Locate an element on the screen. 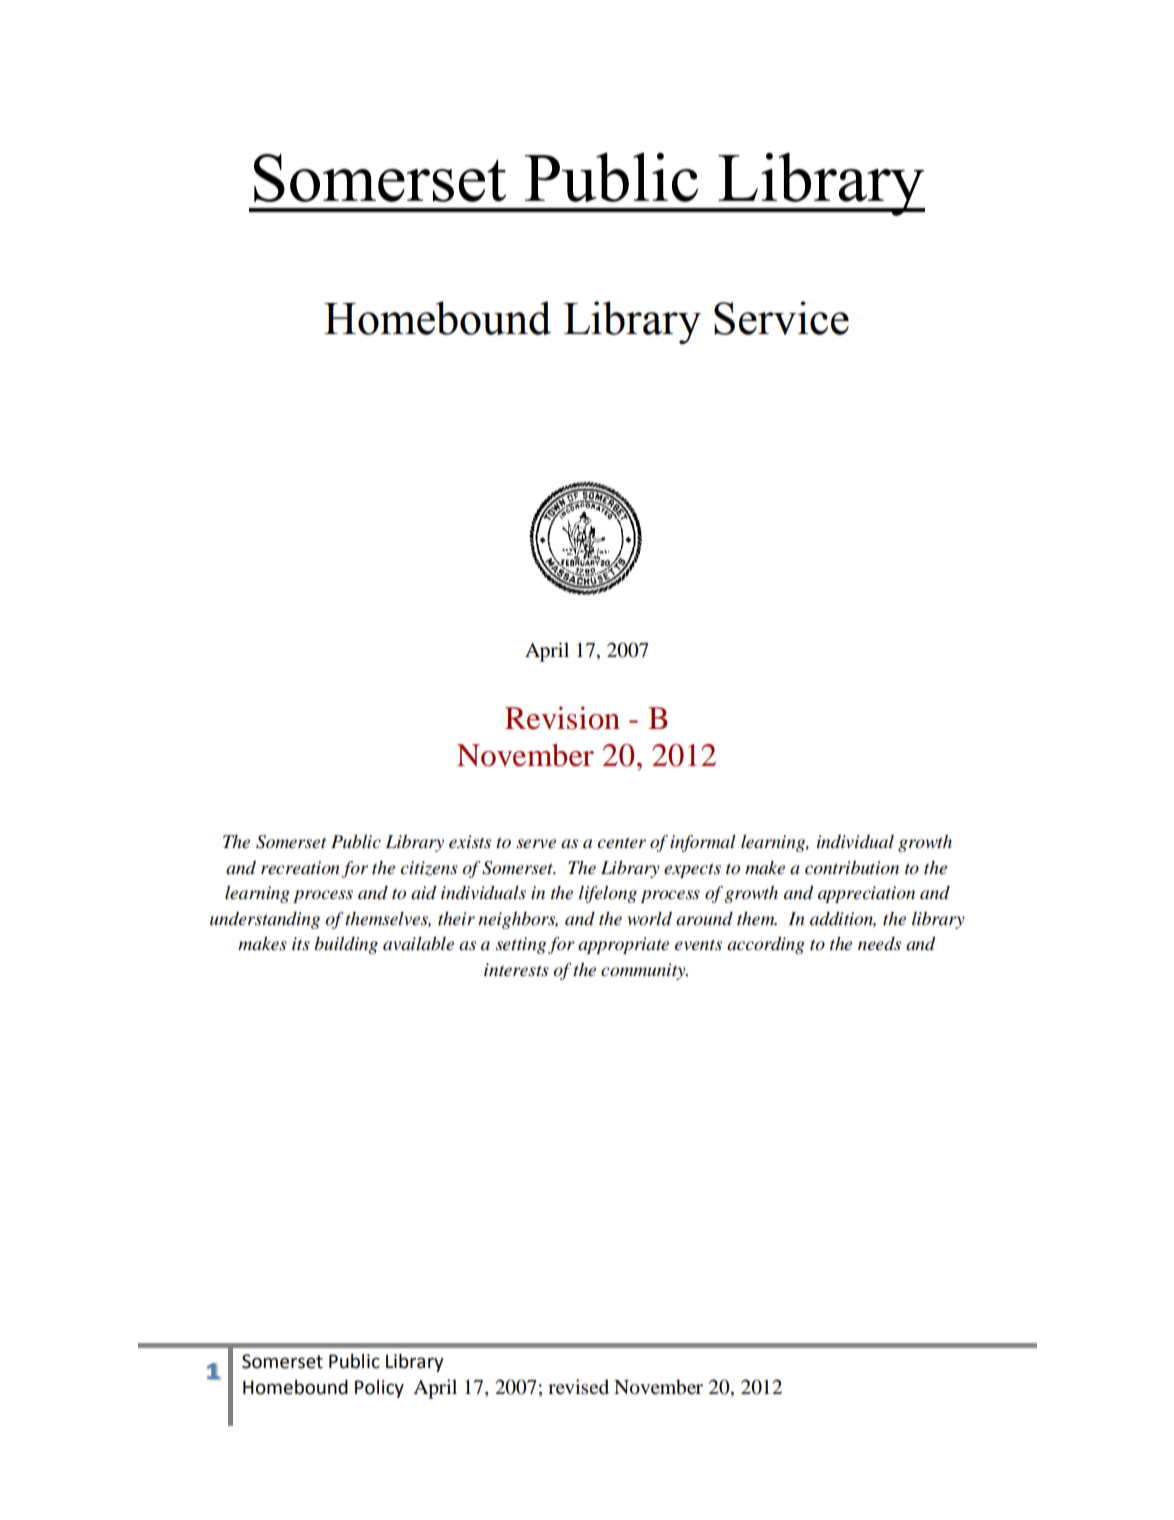 The height and width of the screenshot is (1520, 1174). contribution is located at coordinates (852, 868).
